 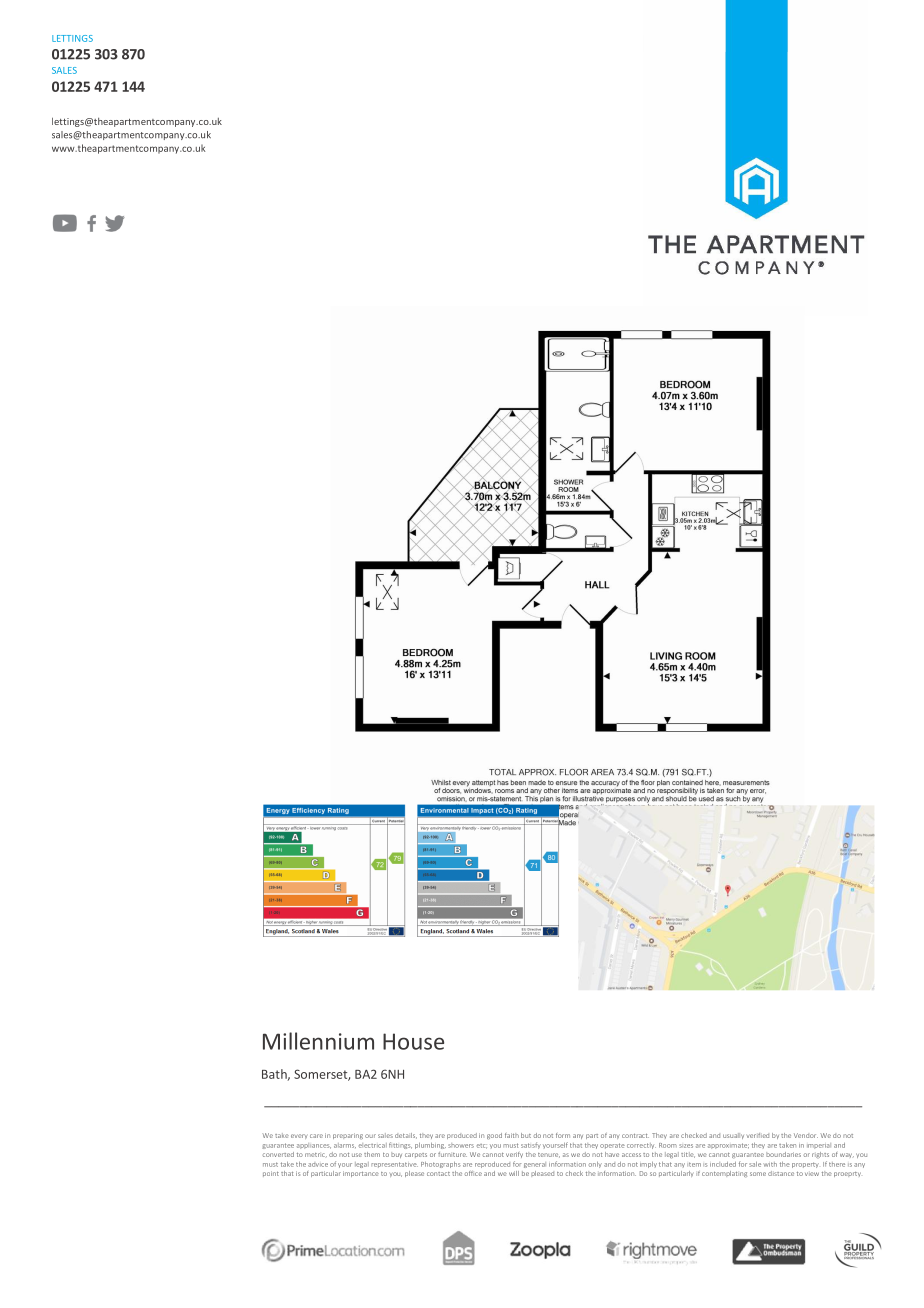 I want to click on importance, so click(x=361, y=1174).
